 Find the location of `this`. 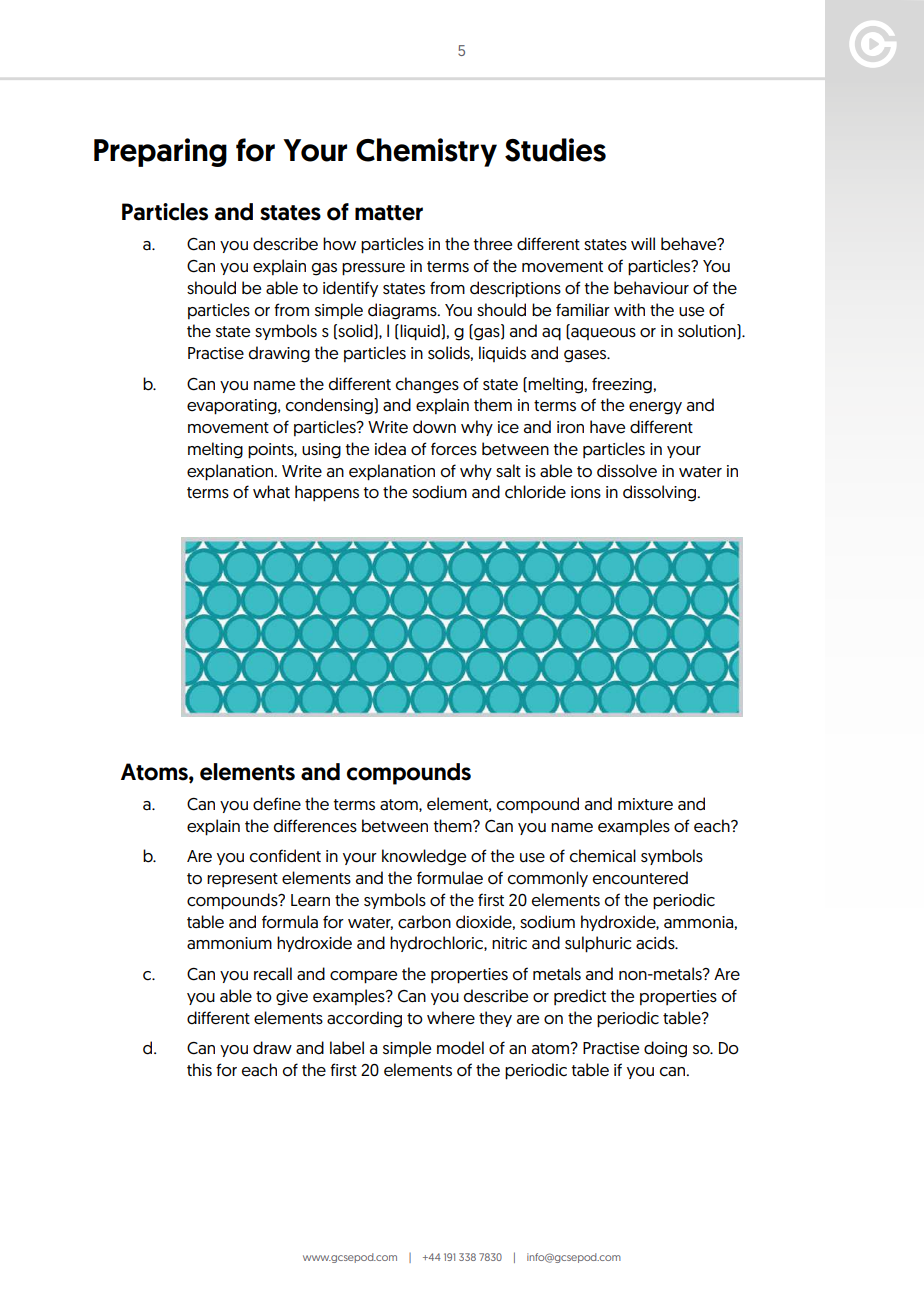

this is located at coordinates (199, 1070).
